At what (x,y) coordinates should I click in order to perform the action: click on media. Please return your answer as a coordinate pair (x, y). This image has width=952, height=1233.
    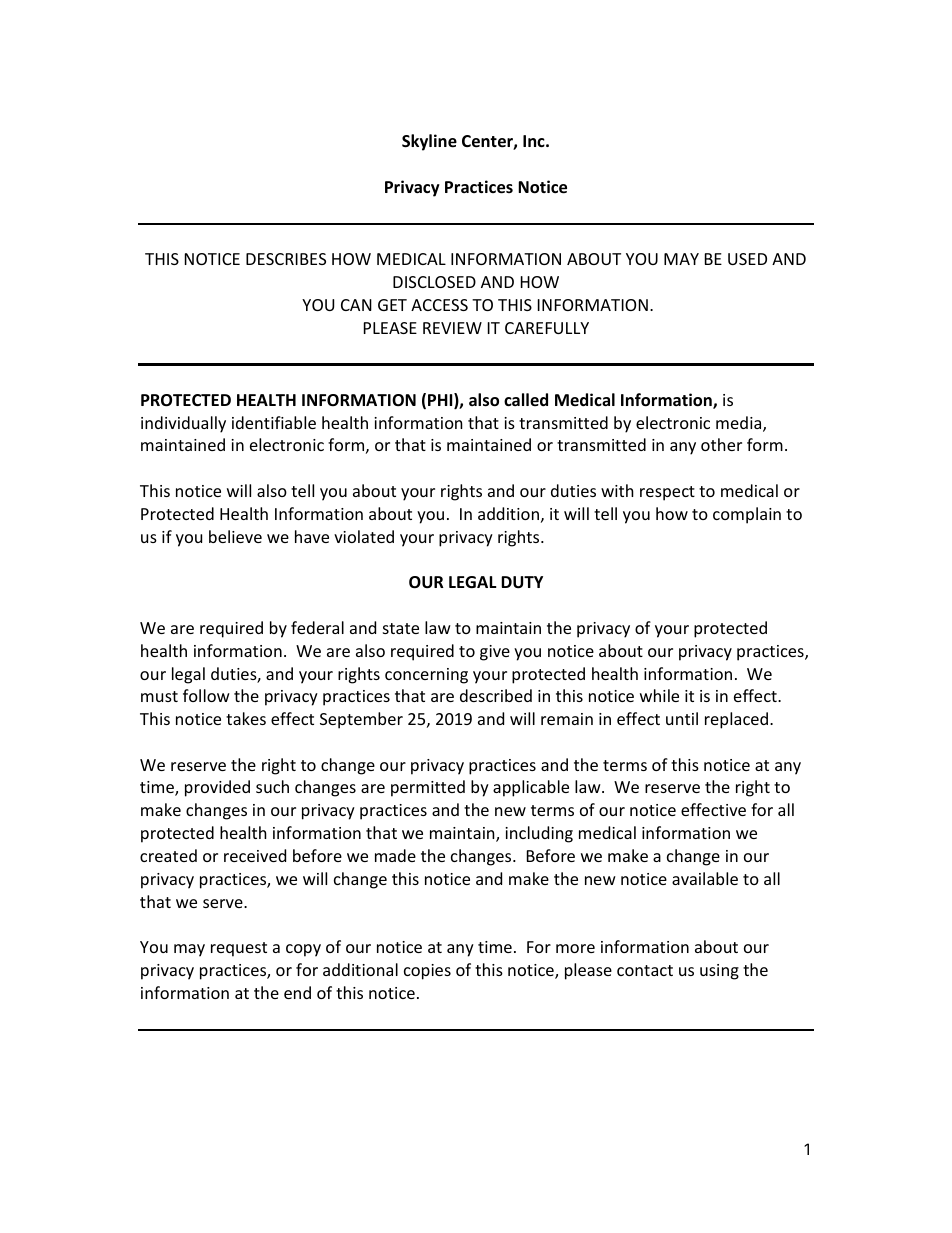
    Looking at the image, I should click on (740, 424).
